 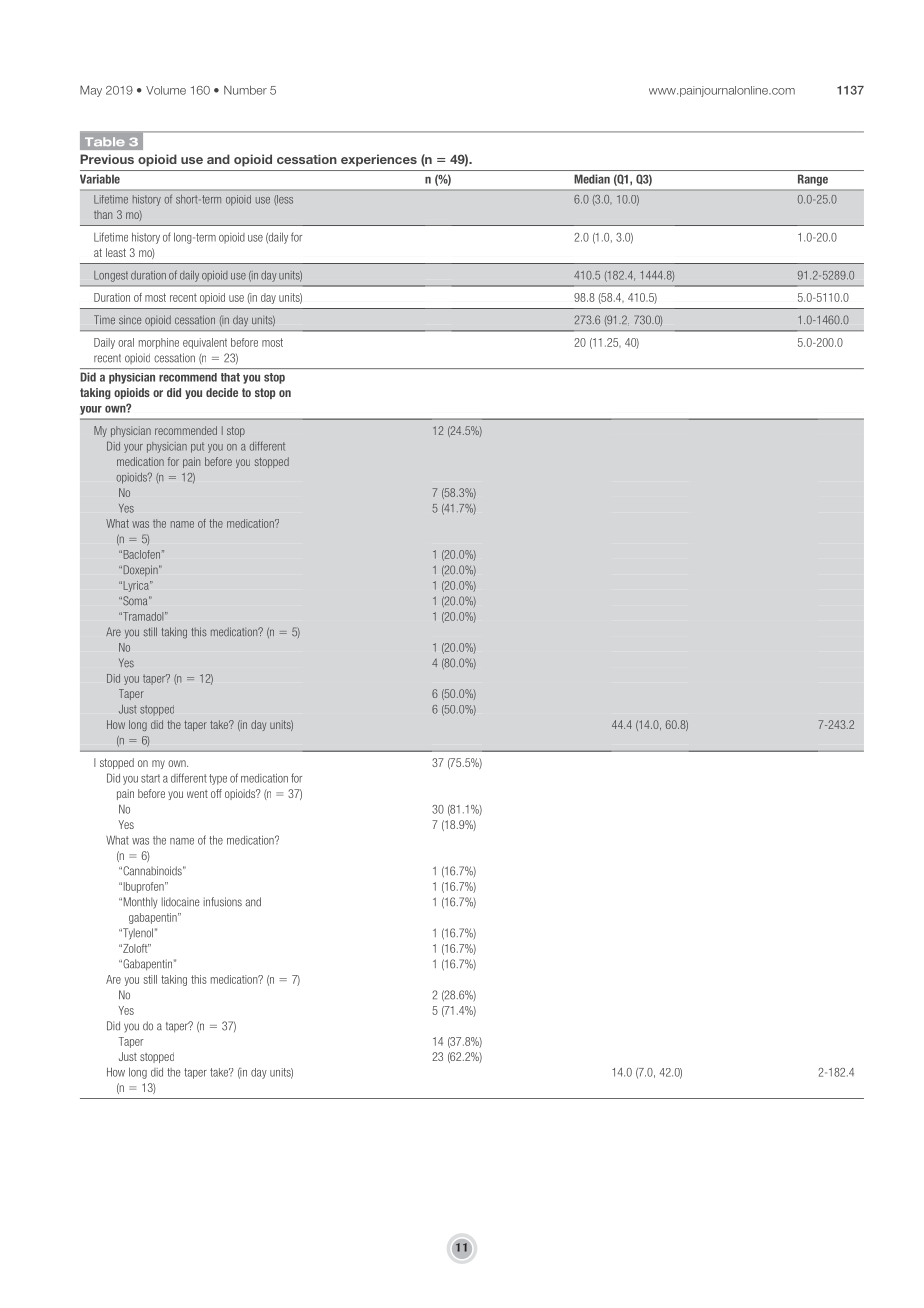 I want to click on start, so click(x=150, y=778).
